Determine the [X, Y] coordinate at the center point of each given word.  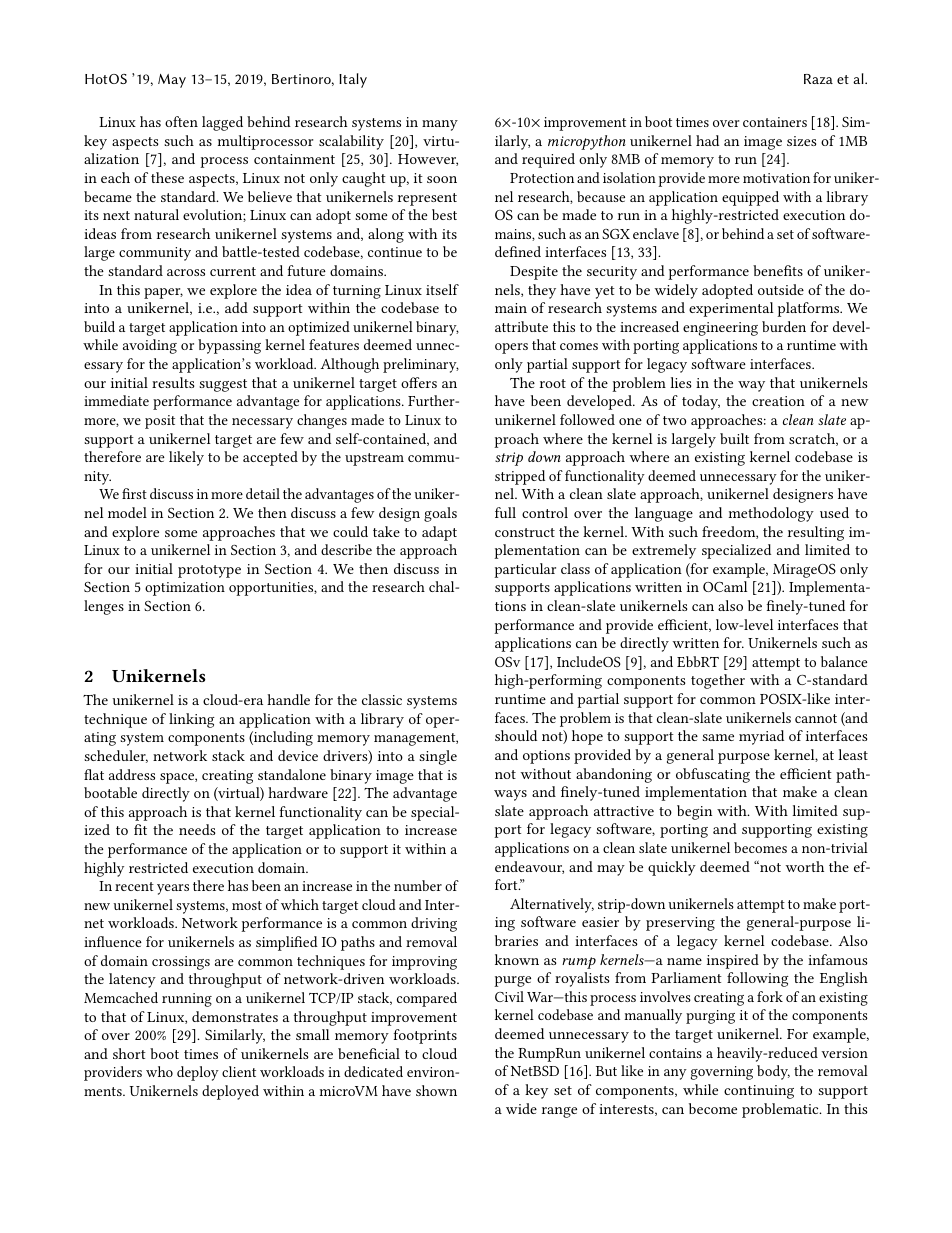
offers [419, 382]
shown [436, 1090]
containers [775, 122]
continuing [759, 1092]
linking [192, 720]
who [159, 1071]
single [438, 757]
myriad [761, 737]
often [181, 121]
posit [160, 422]
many [440, 125]
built [734, 438]
